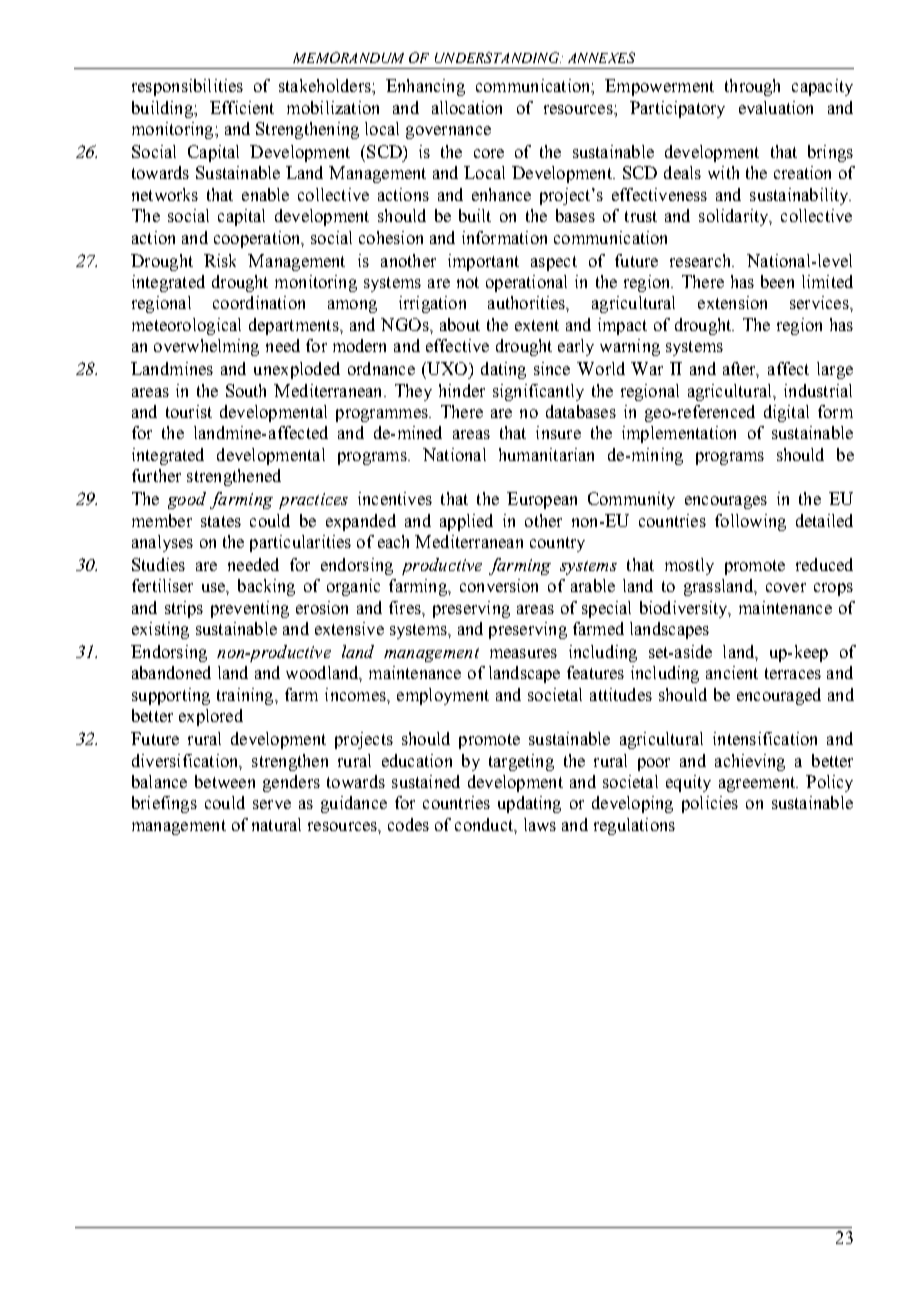 The height and width of the page is (1308, 924). What do you see at coordinates (272, 804) in the page?
I see `serve` at bounding box center [272, 804].
